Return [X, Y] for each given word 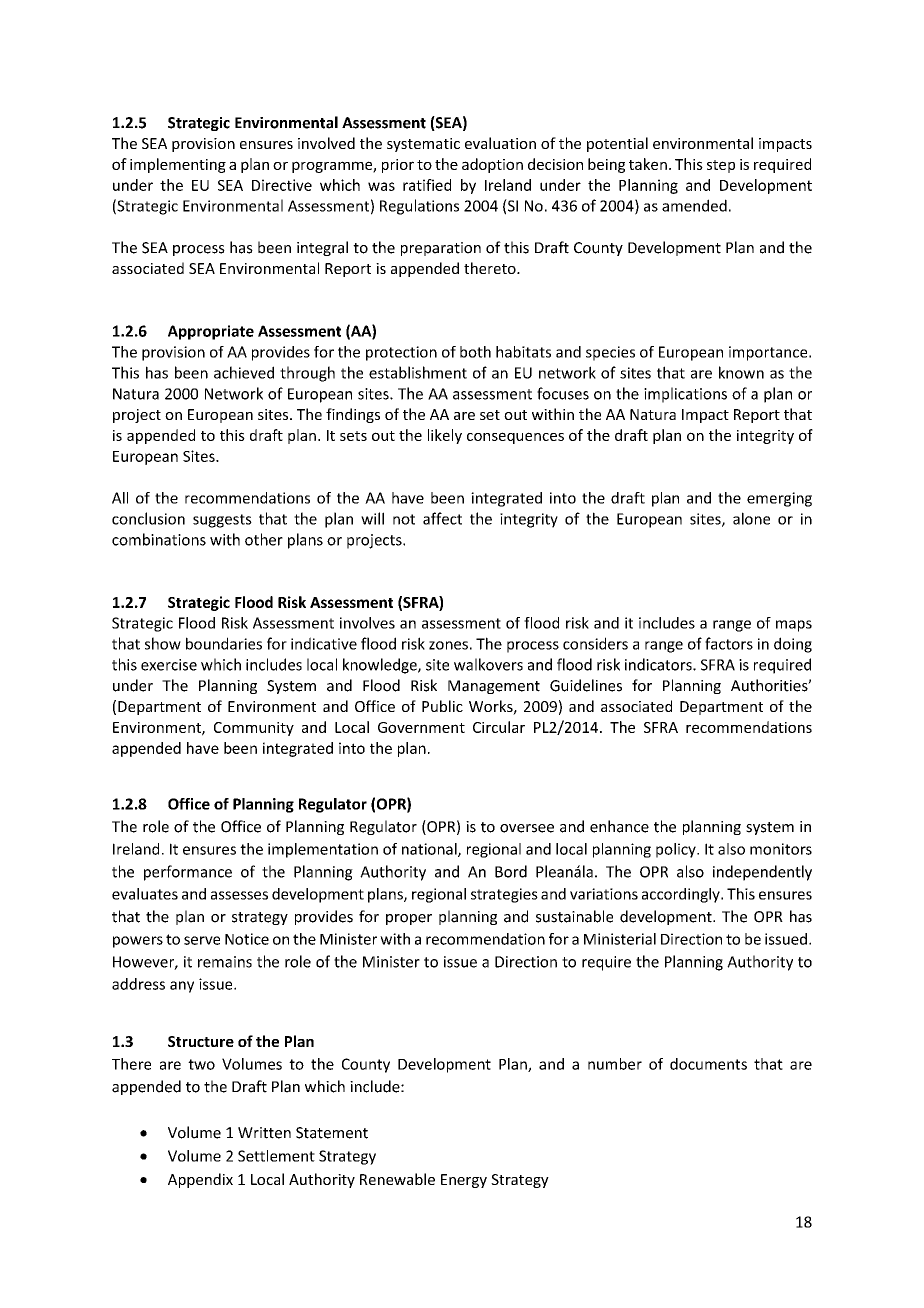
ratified [427, 185]
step [721, 166]
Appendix [200, 1180]
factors [729, 643]
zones [448, 645]
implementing [178, 165]
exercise [169, 665]
